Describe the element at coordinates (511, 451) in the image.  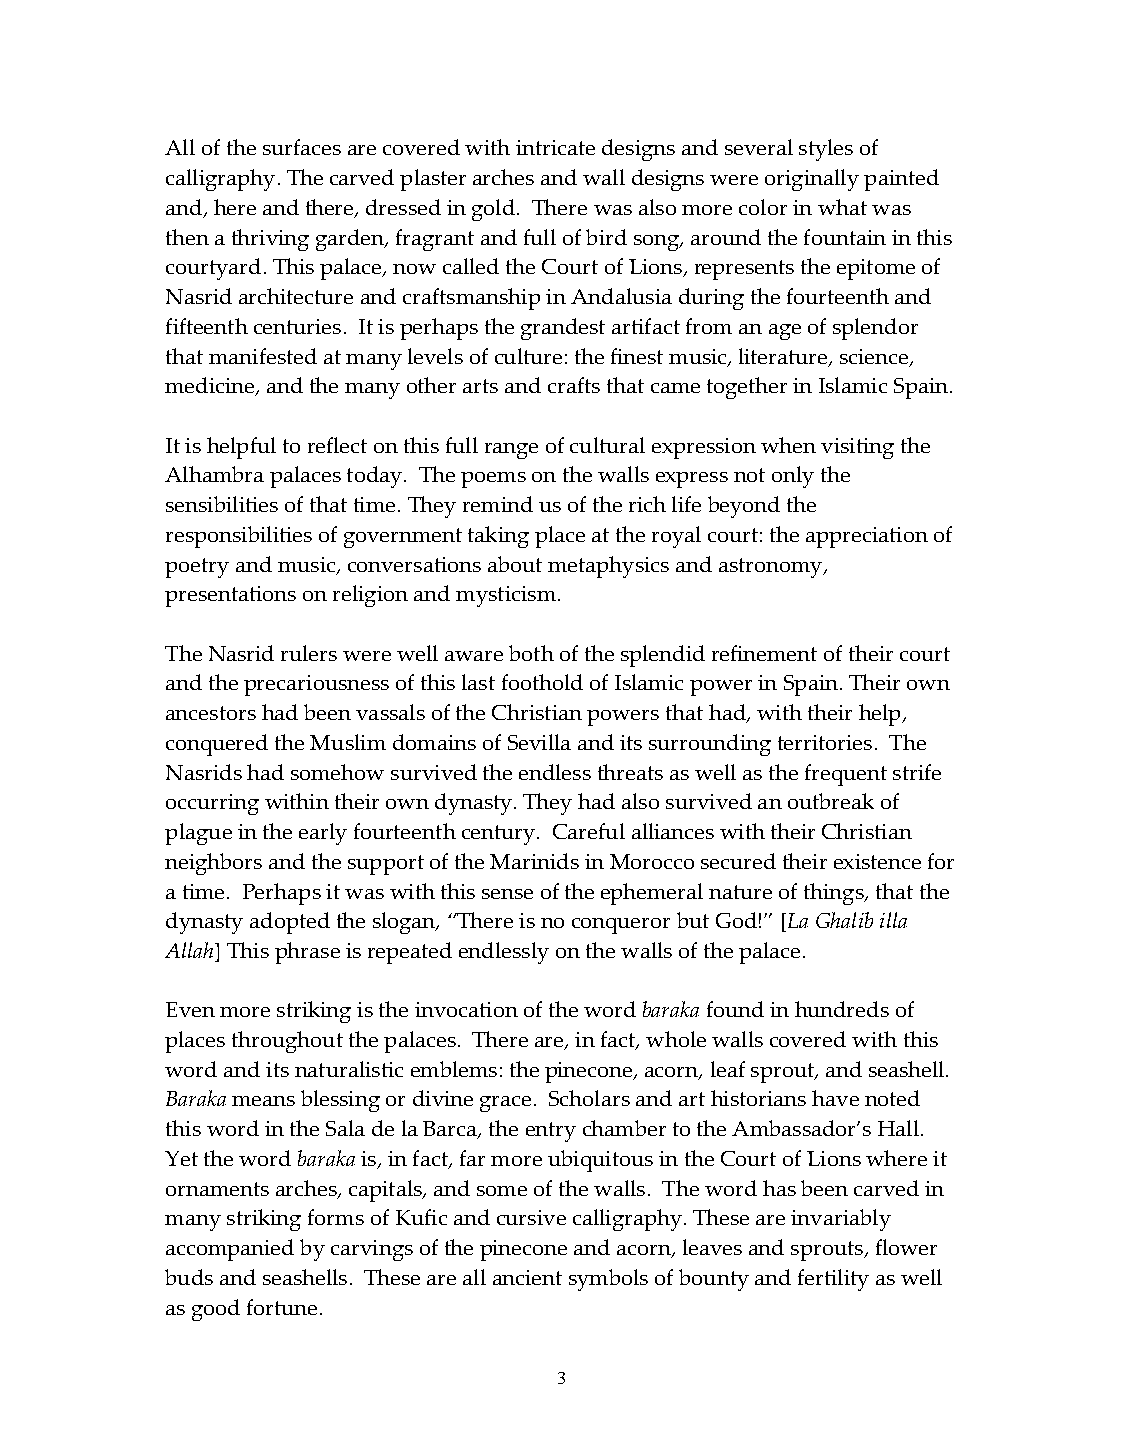
I see `range` at that location.
